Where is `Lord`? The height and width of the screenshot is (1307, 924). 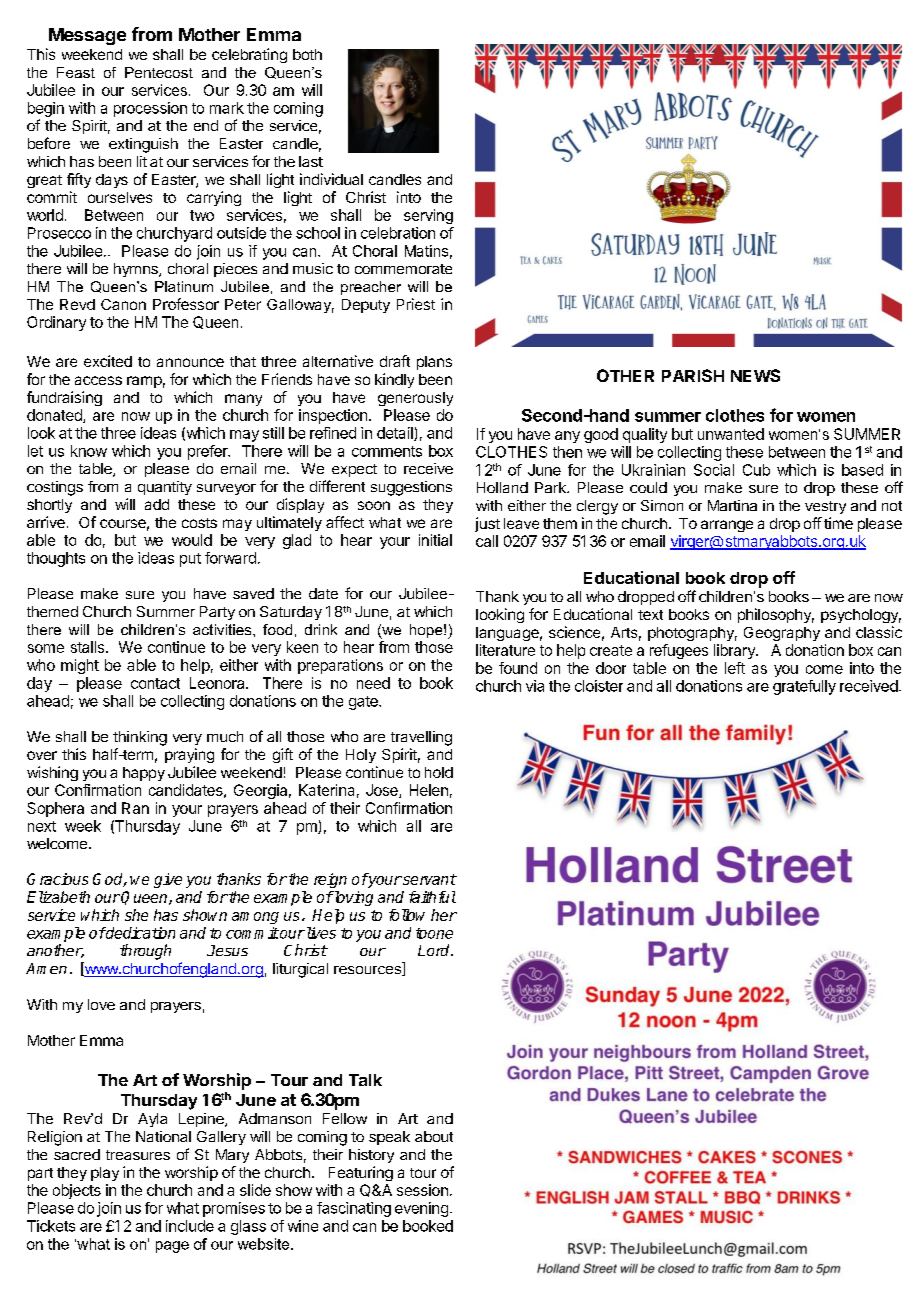 Lord is located at coordinates (435, 950).
